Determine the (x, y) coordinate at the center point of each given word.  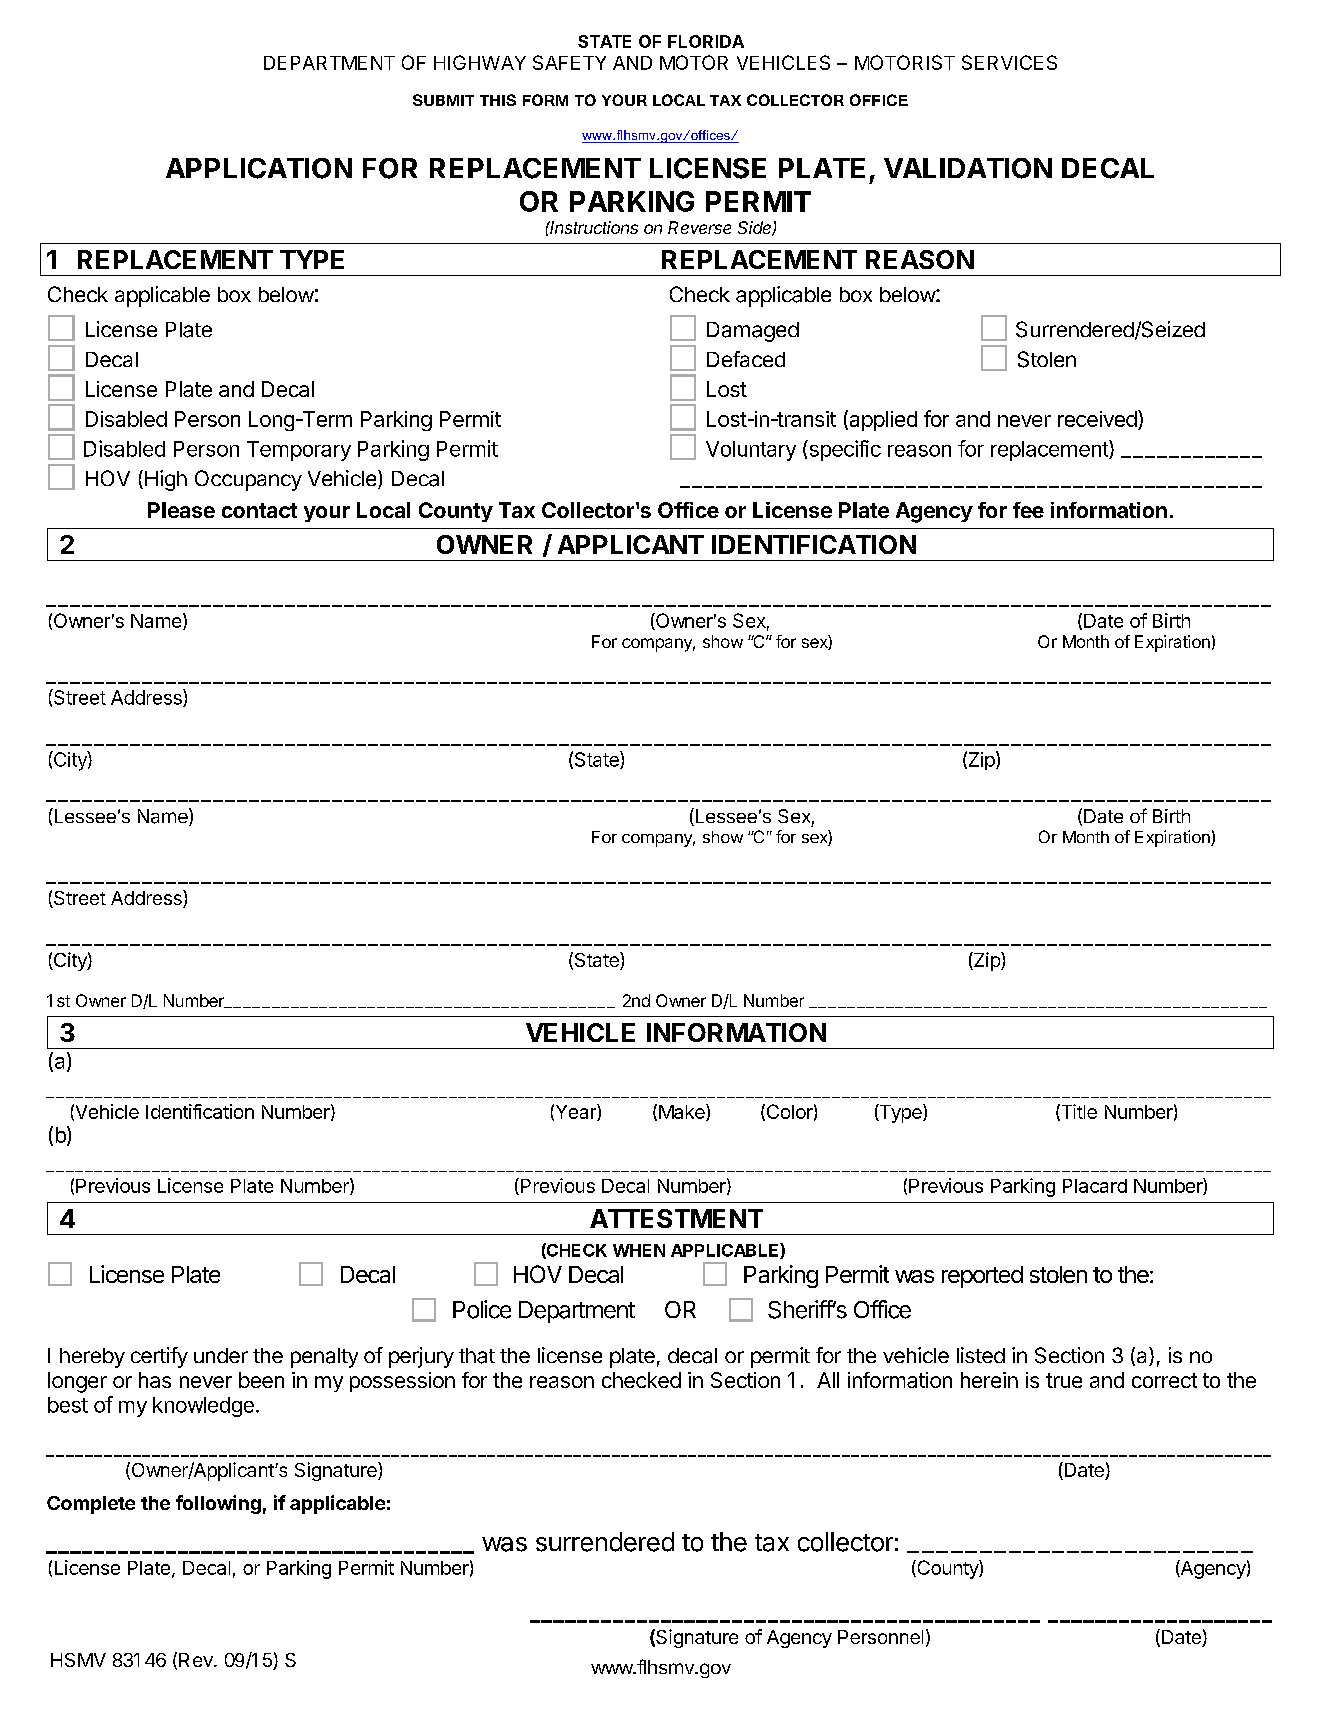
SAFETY (569, 62)
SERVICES (1009, 62)
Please (181, 510)
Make (683, 1112)
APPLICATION (259, 168)
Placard (1095, 1186)
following (218, 1504)
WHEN (639, 1250)
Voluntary (751, 451)
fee (1028, 510)
